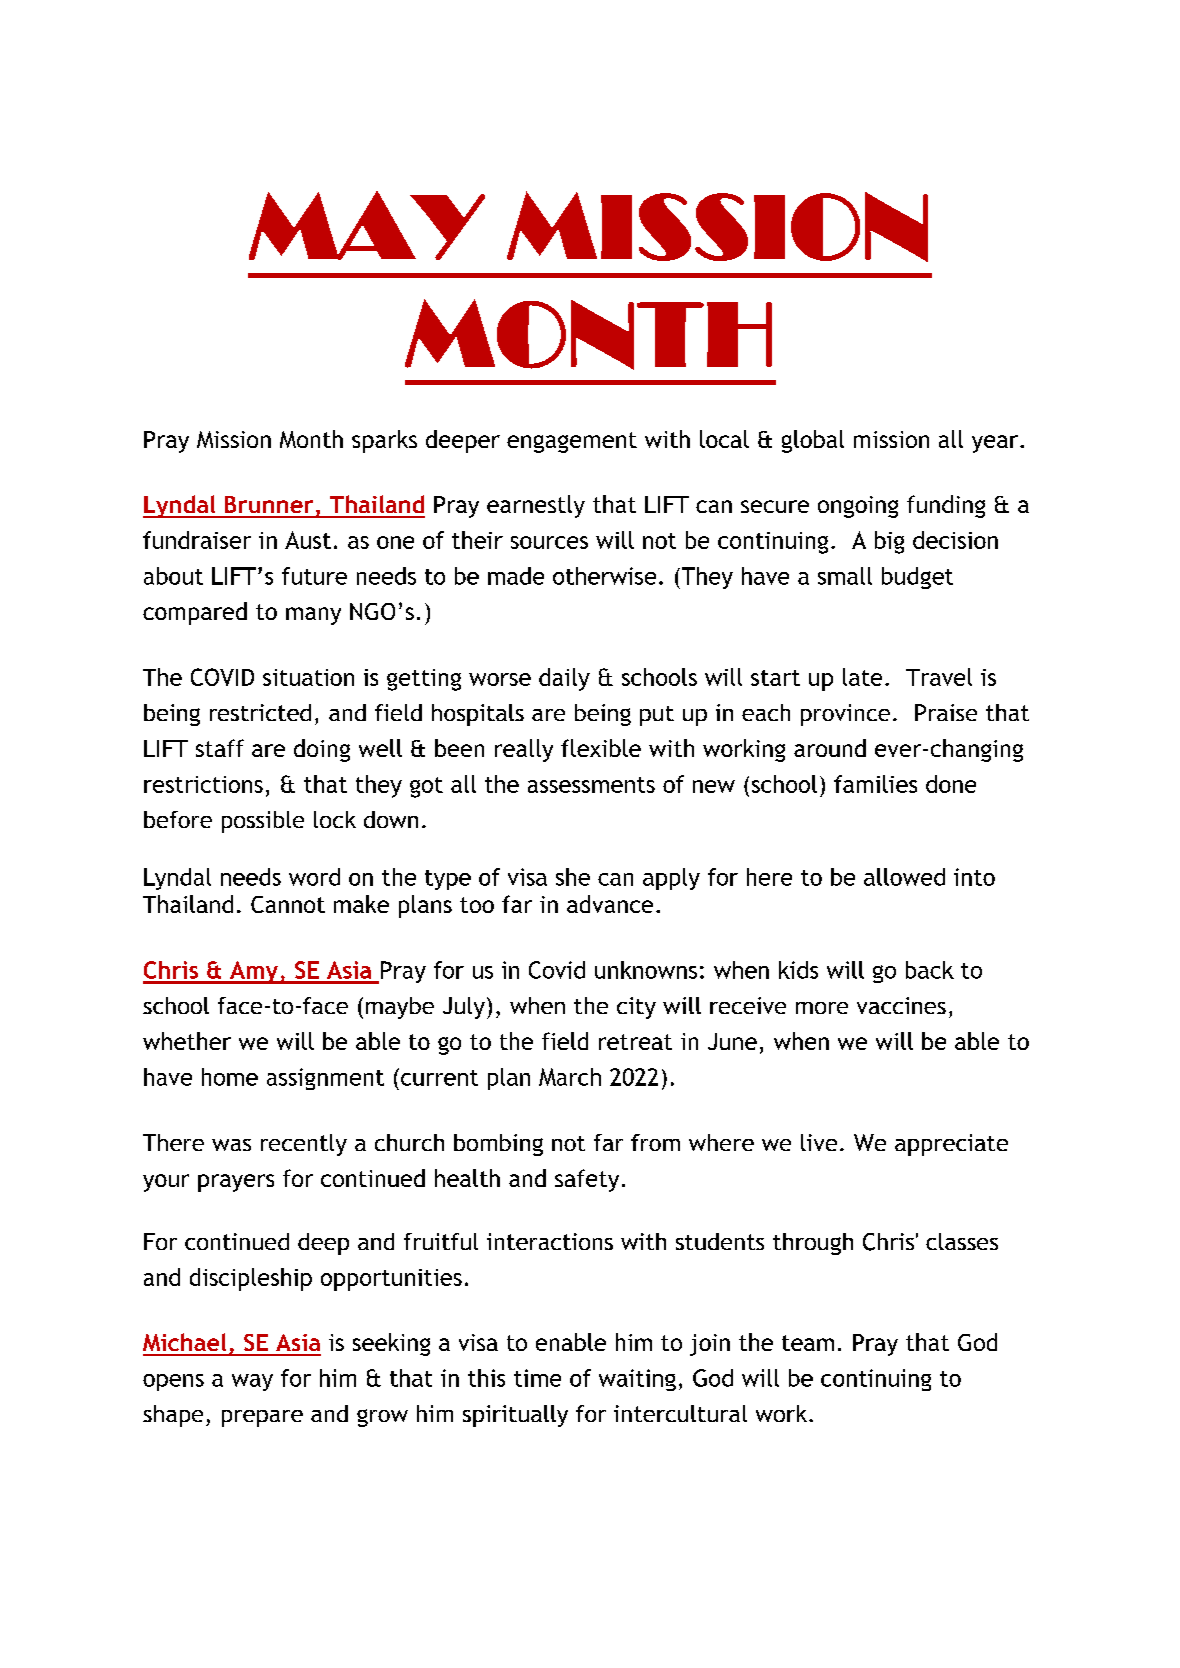 The width and height of the document is (1180, 1668). What do you see at coordinates (384, 441) in the document?
I see `sparks` at bounding box center [384, 441].
